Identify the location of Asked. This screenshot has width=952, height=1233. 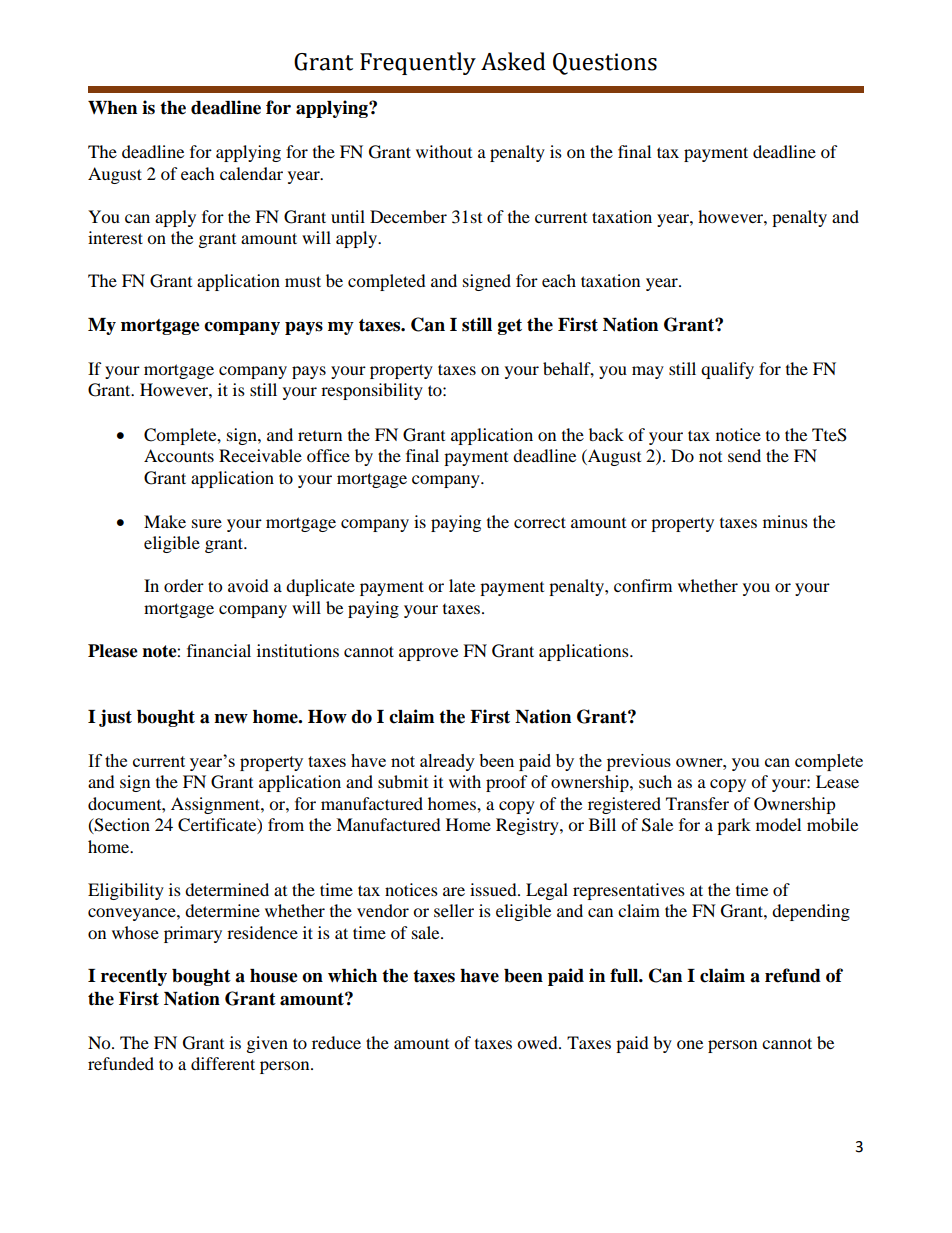
(513, 61).
